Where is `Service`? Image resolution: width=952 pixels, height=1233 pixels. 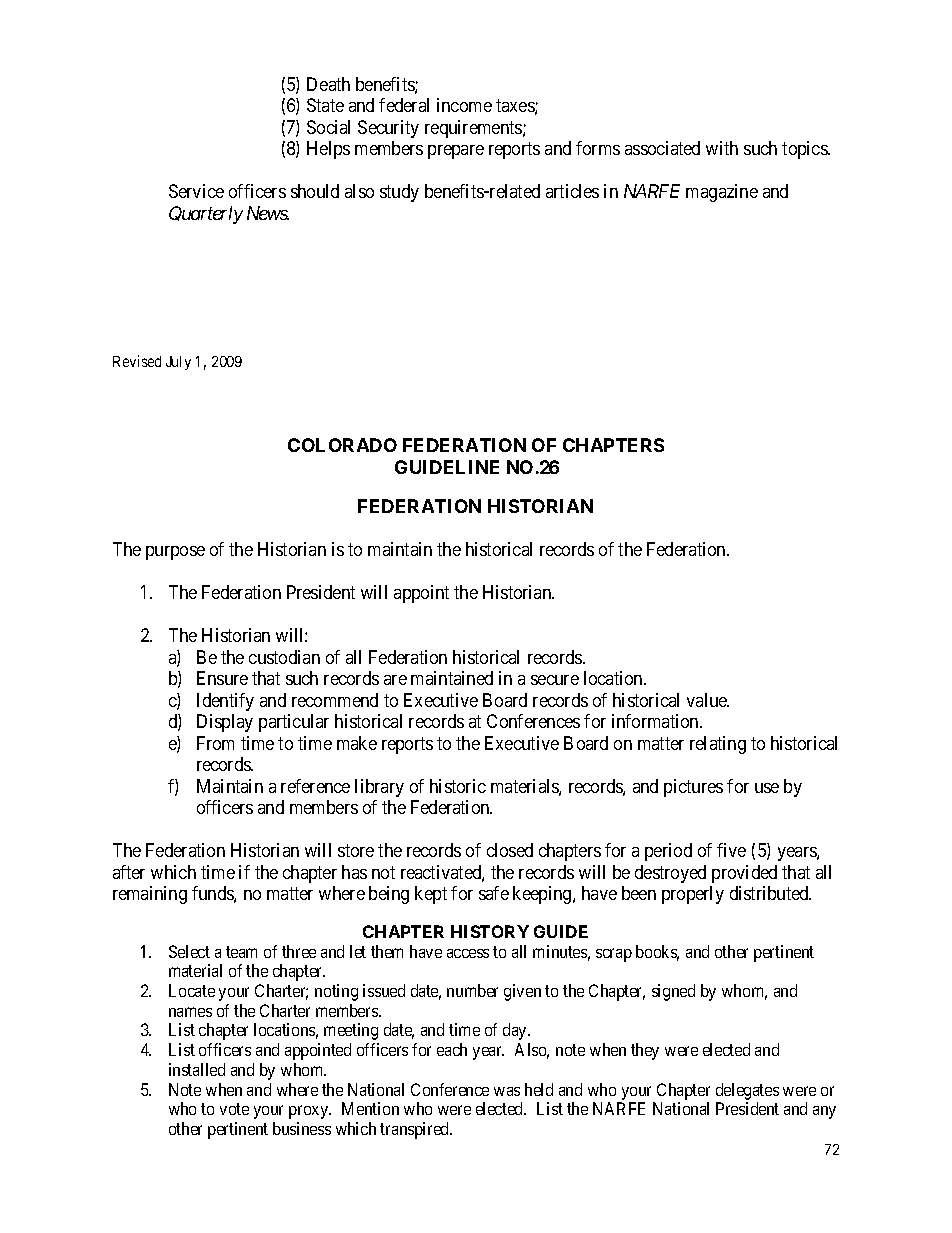 Service is located at coordinates (196, 191).
